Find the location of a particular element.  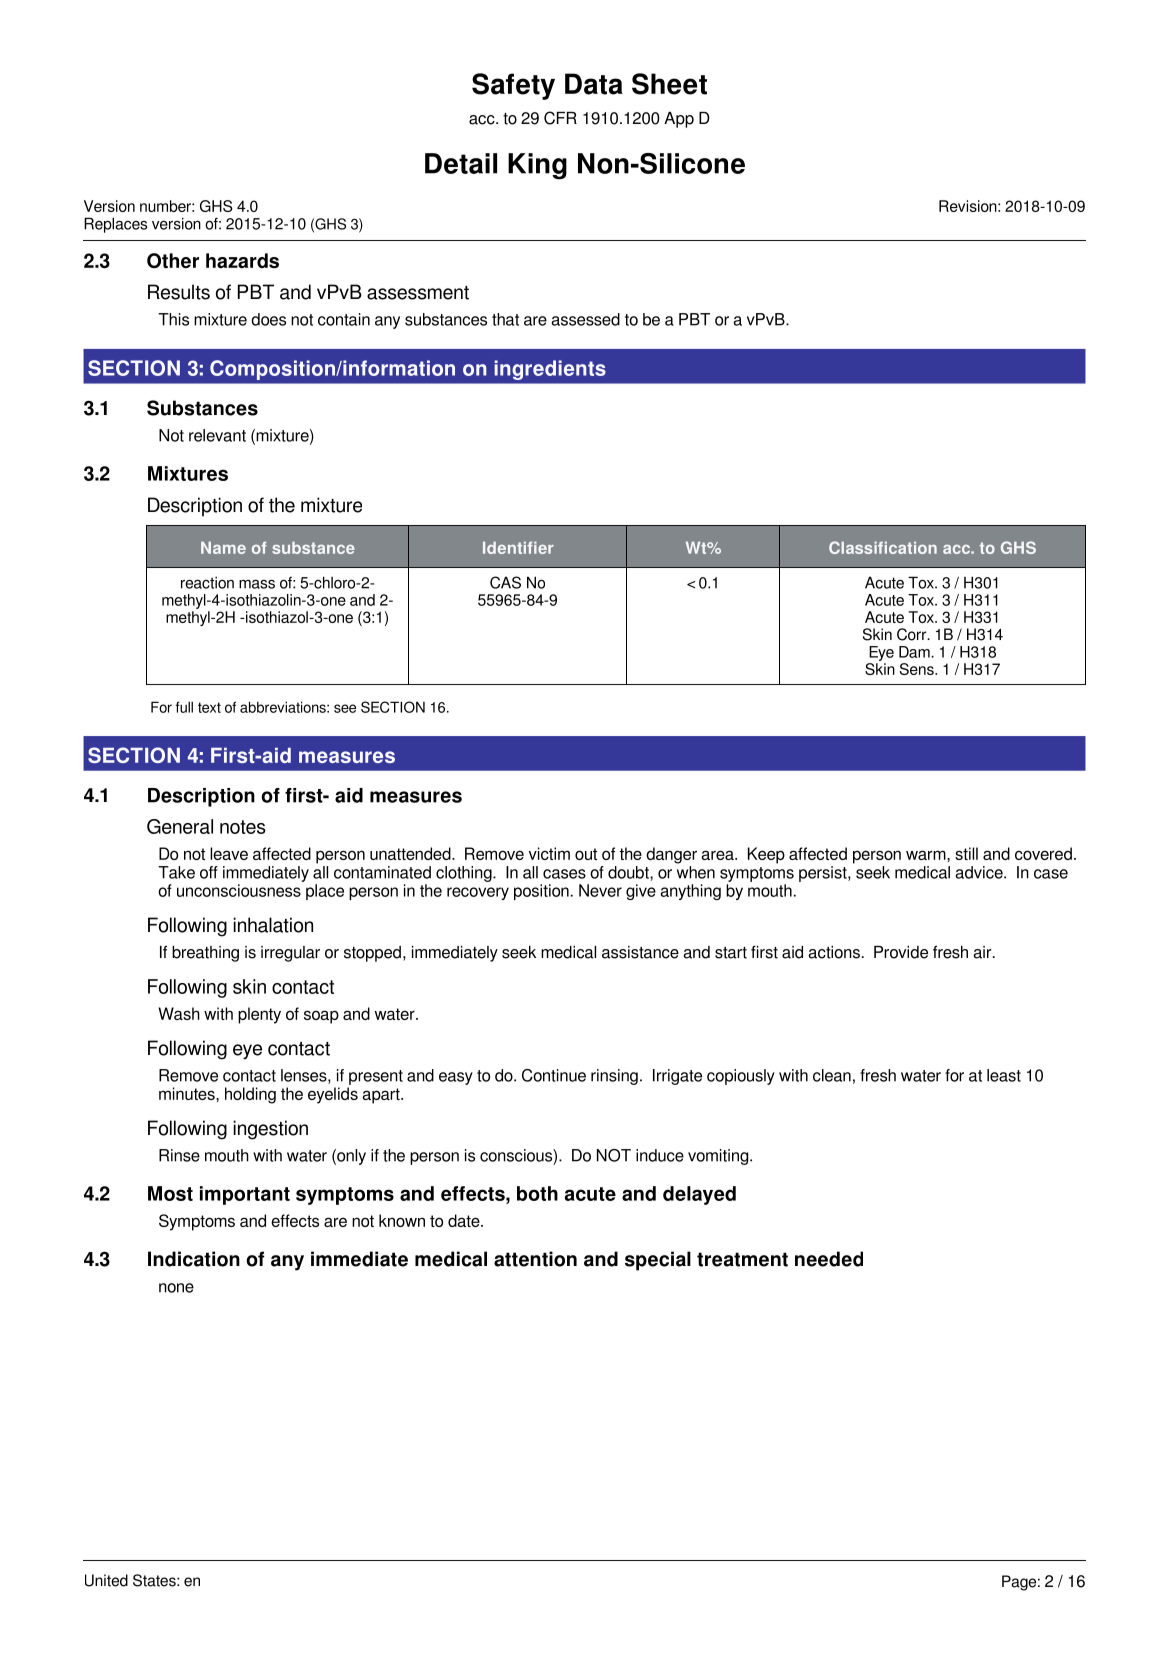

victim is located at coordinates (549, 853).
